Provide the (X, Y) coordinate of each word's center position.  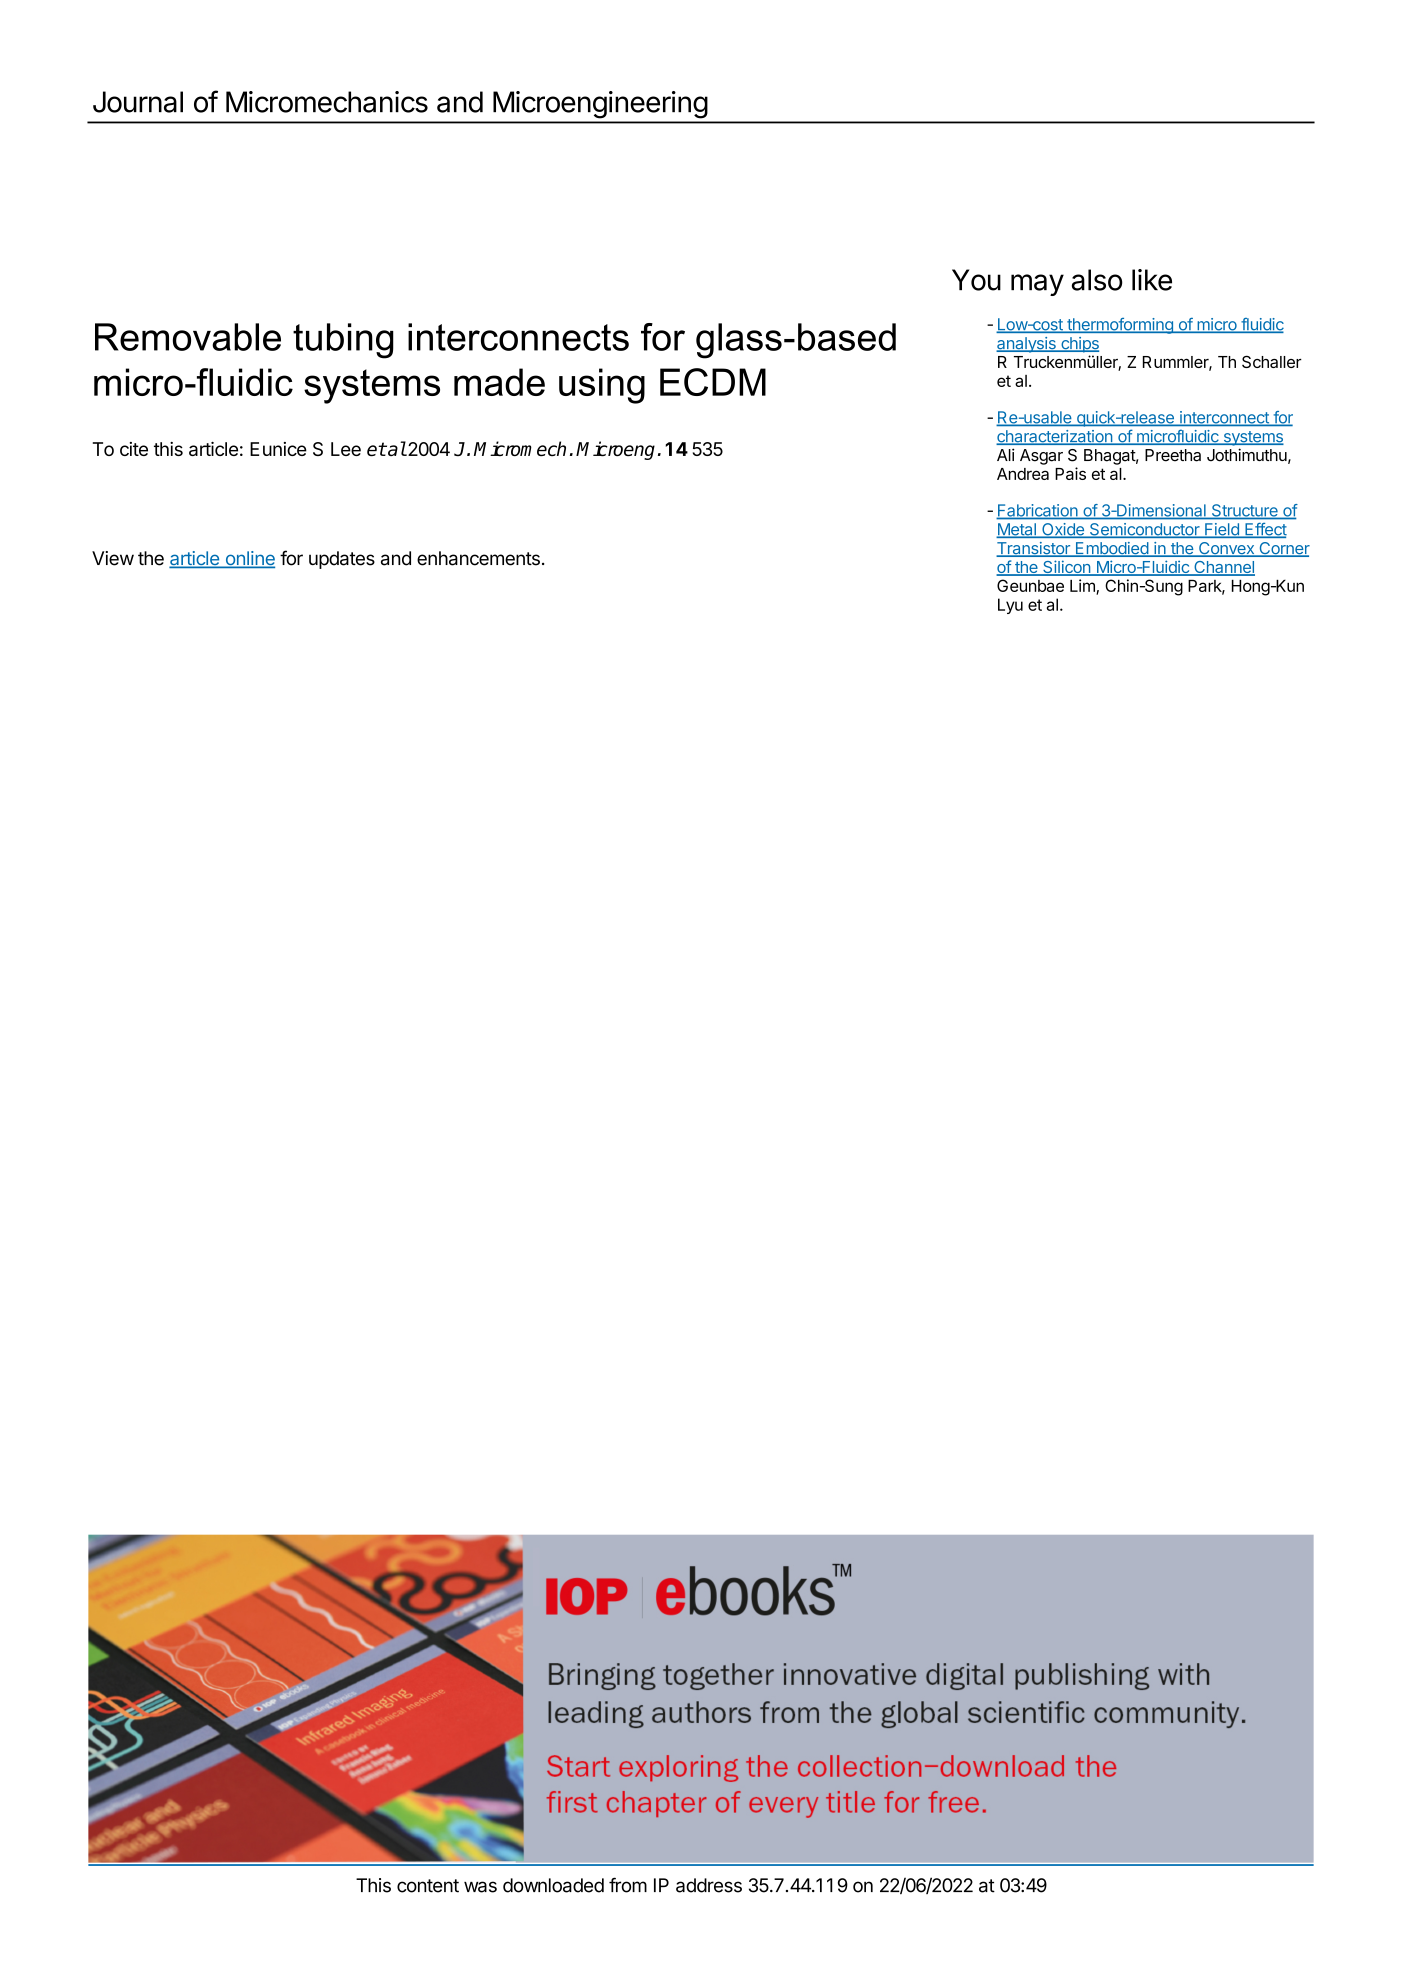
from (628, 1885)
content (428, 1886)
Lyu (1010, 606)
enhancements (478, 558)
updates (342, 560)
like (1152, 280)
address (709, 1885)
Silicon (1066, 568)
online (249, 559)
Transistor (1034, 549)
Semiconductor (1144, 530)
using (602, 386)
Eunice (278, 449)
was (480, 1887)
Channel (1223, 568)
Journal (138, 102)
